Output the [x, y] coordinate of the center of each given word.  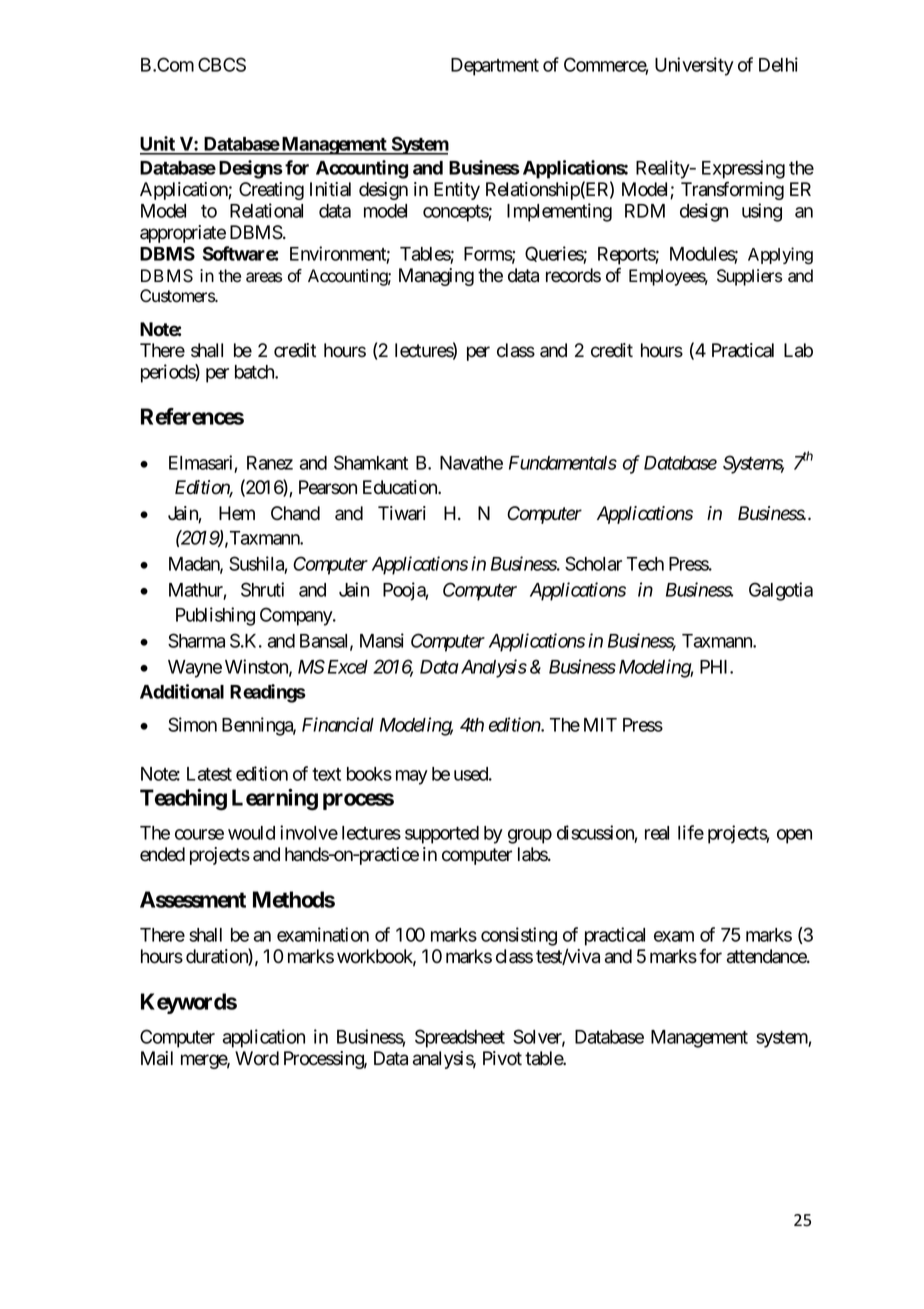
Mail [157, 1058]
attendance [767, 956]
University [694, 66]
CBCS [222, 64]
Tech [645, 564]
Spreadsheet [460, 1038]
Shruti [262, 589]
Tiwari [402, 513]
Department [495, 67]
